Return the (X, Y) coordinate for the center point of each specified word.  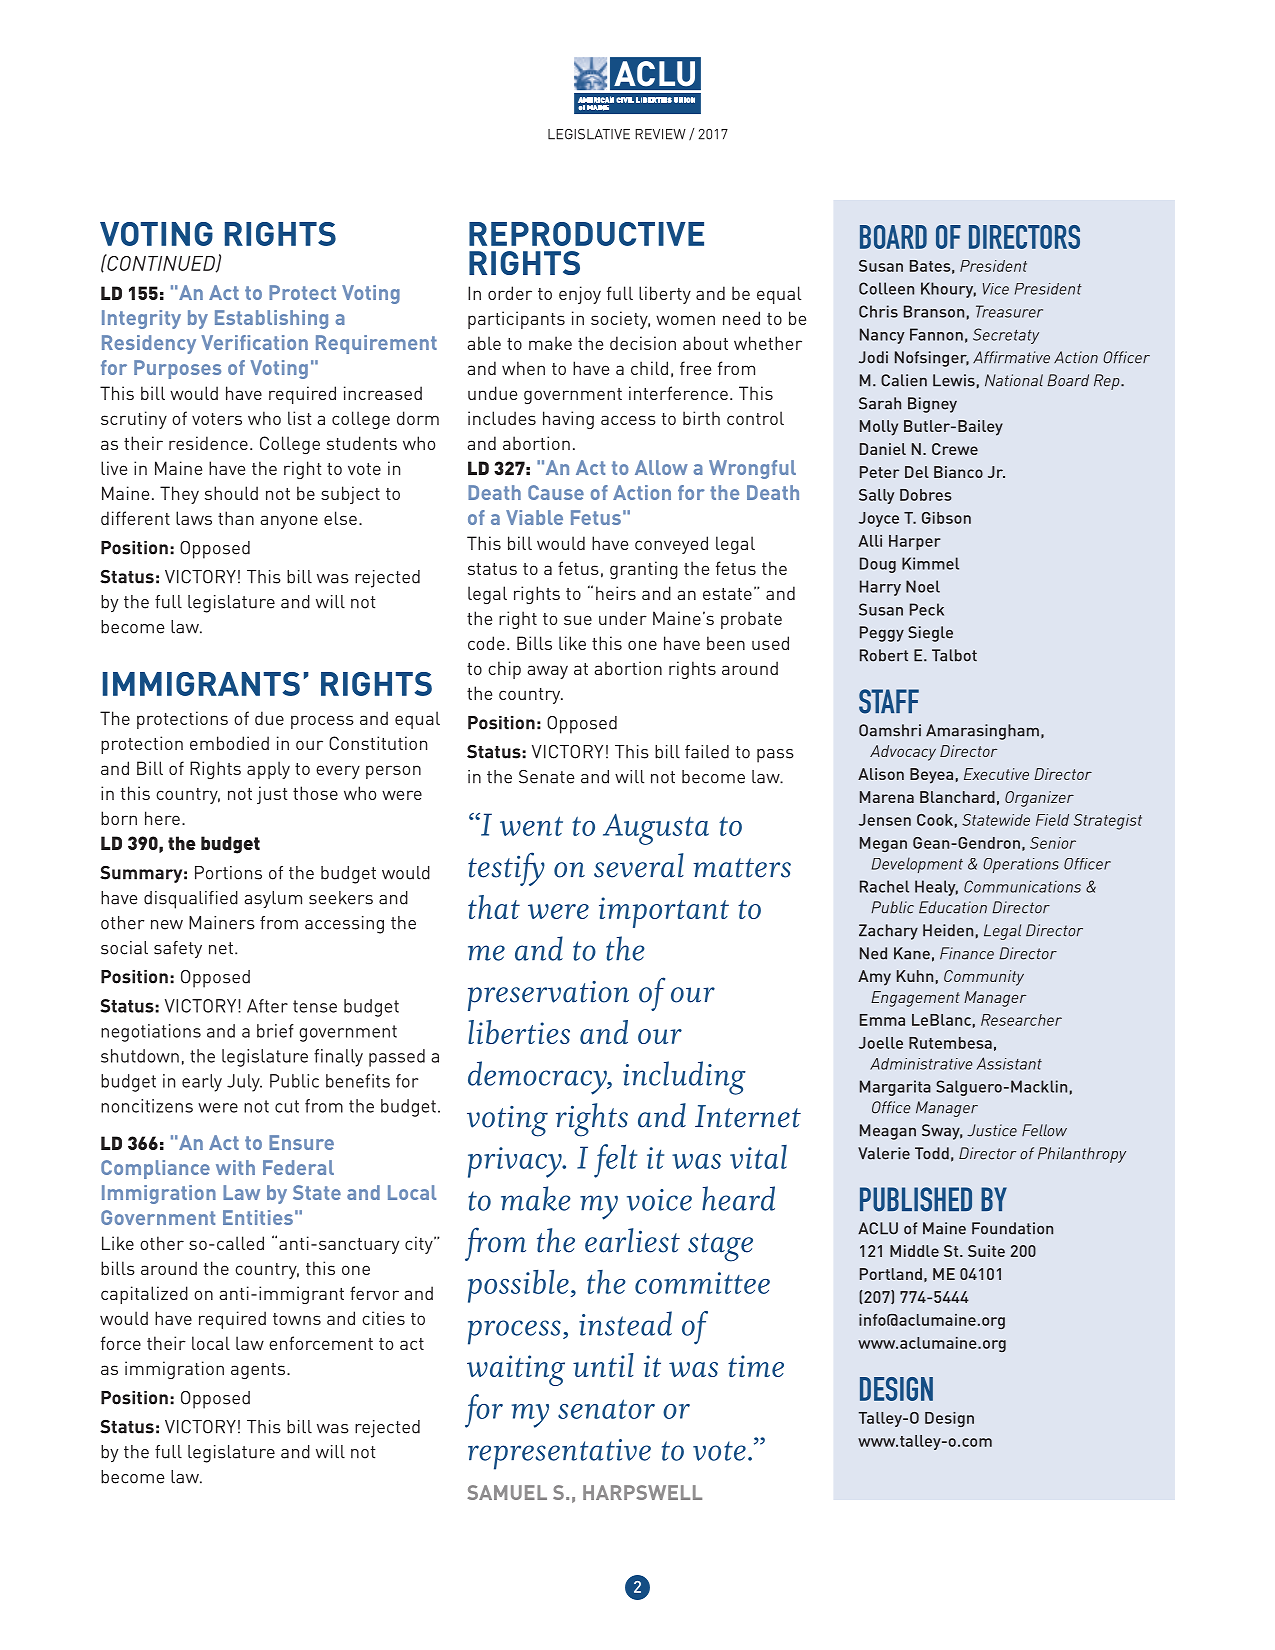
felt (615, 1161)
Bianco (958, 472)
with (235, 1167)
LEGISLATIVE (589, 134)
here (162, 818)
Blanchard (957, 797)
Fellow (1044, 1130)
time (756, 1366)
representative (559, 1454)
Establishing (271, 319)
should (231, 493)
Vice (996, 289)
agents (259, 1371)
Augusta (656, 829)
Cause (556, 492)
